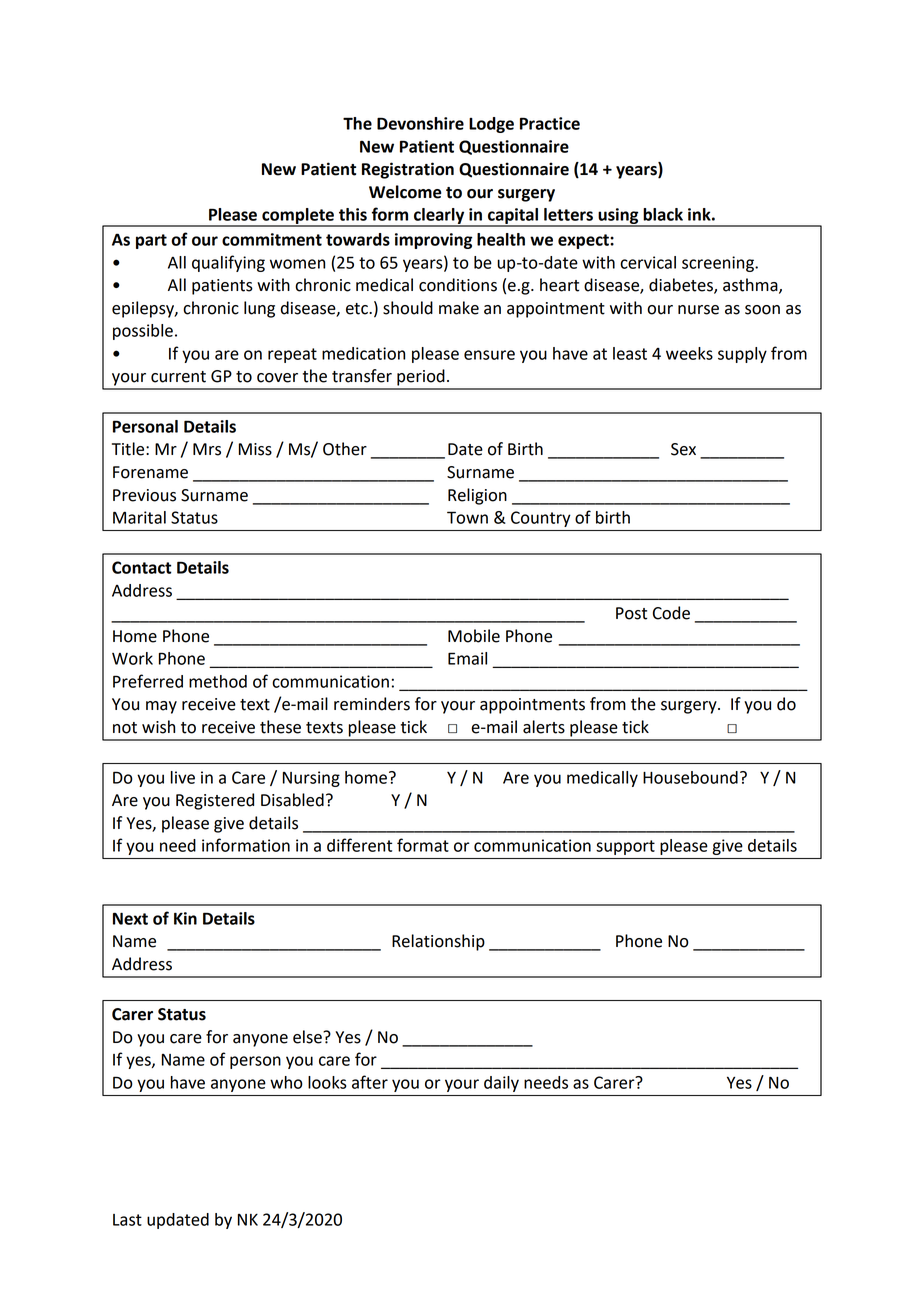 The height and width of the image is (1308, 924). Describe the element at coordinates (474, 636) in the image. I see `Mobile` at that location.
